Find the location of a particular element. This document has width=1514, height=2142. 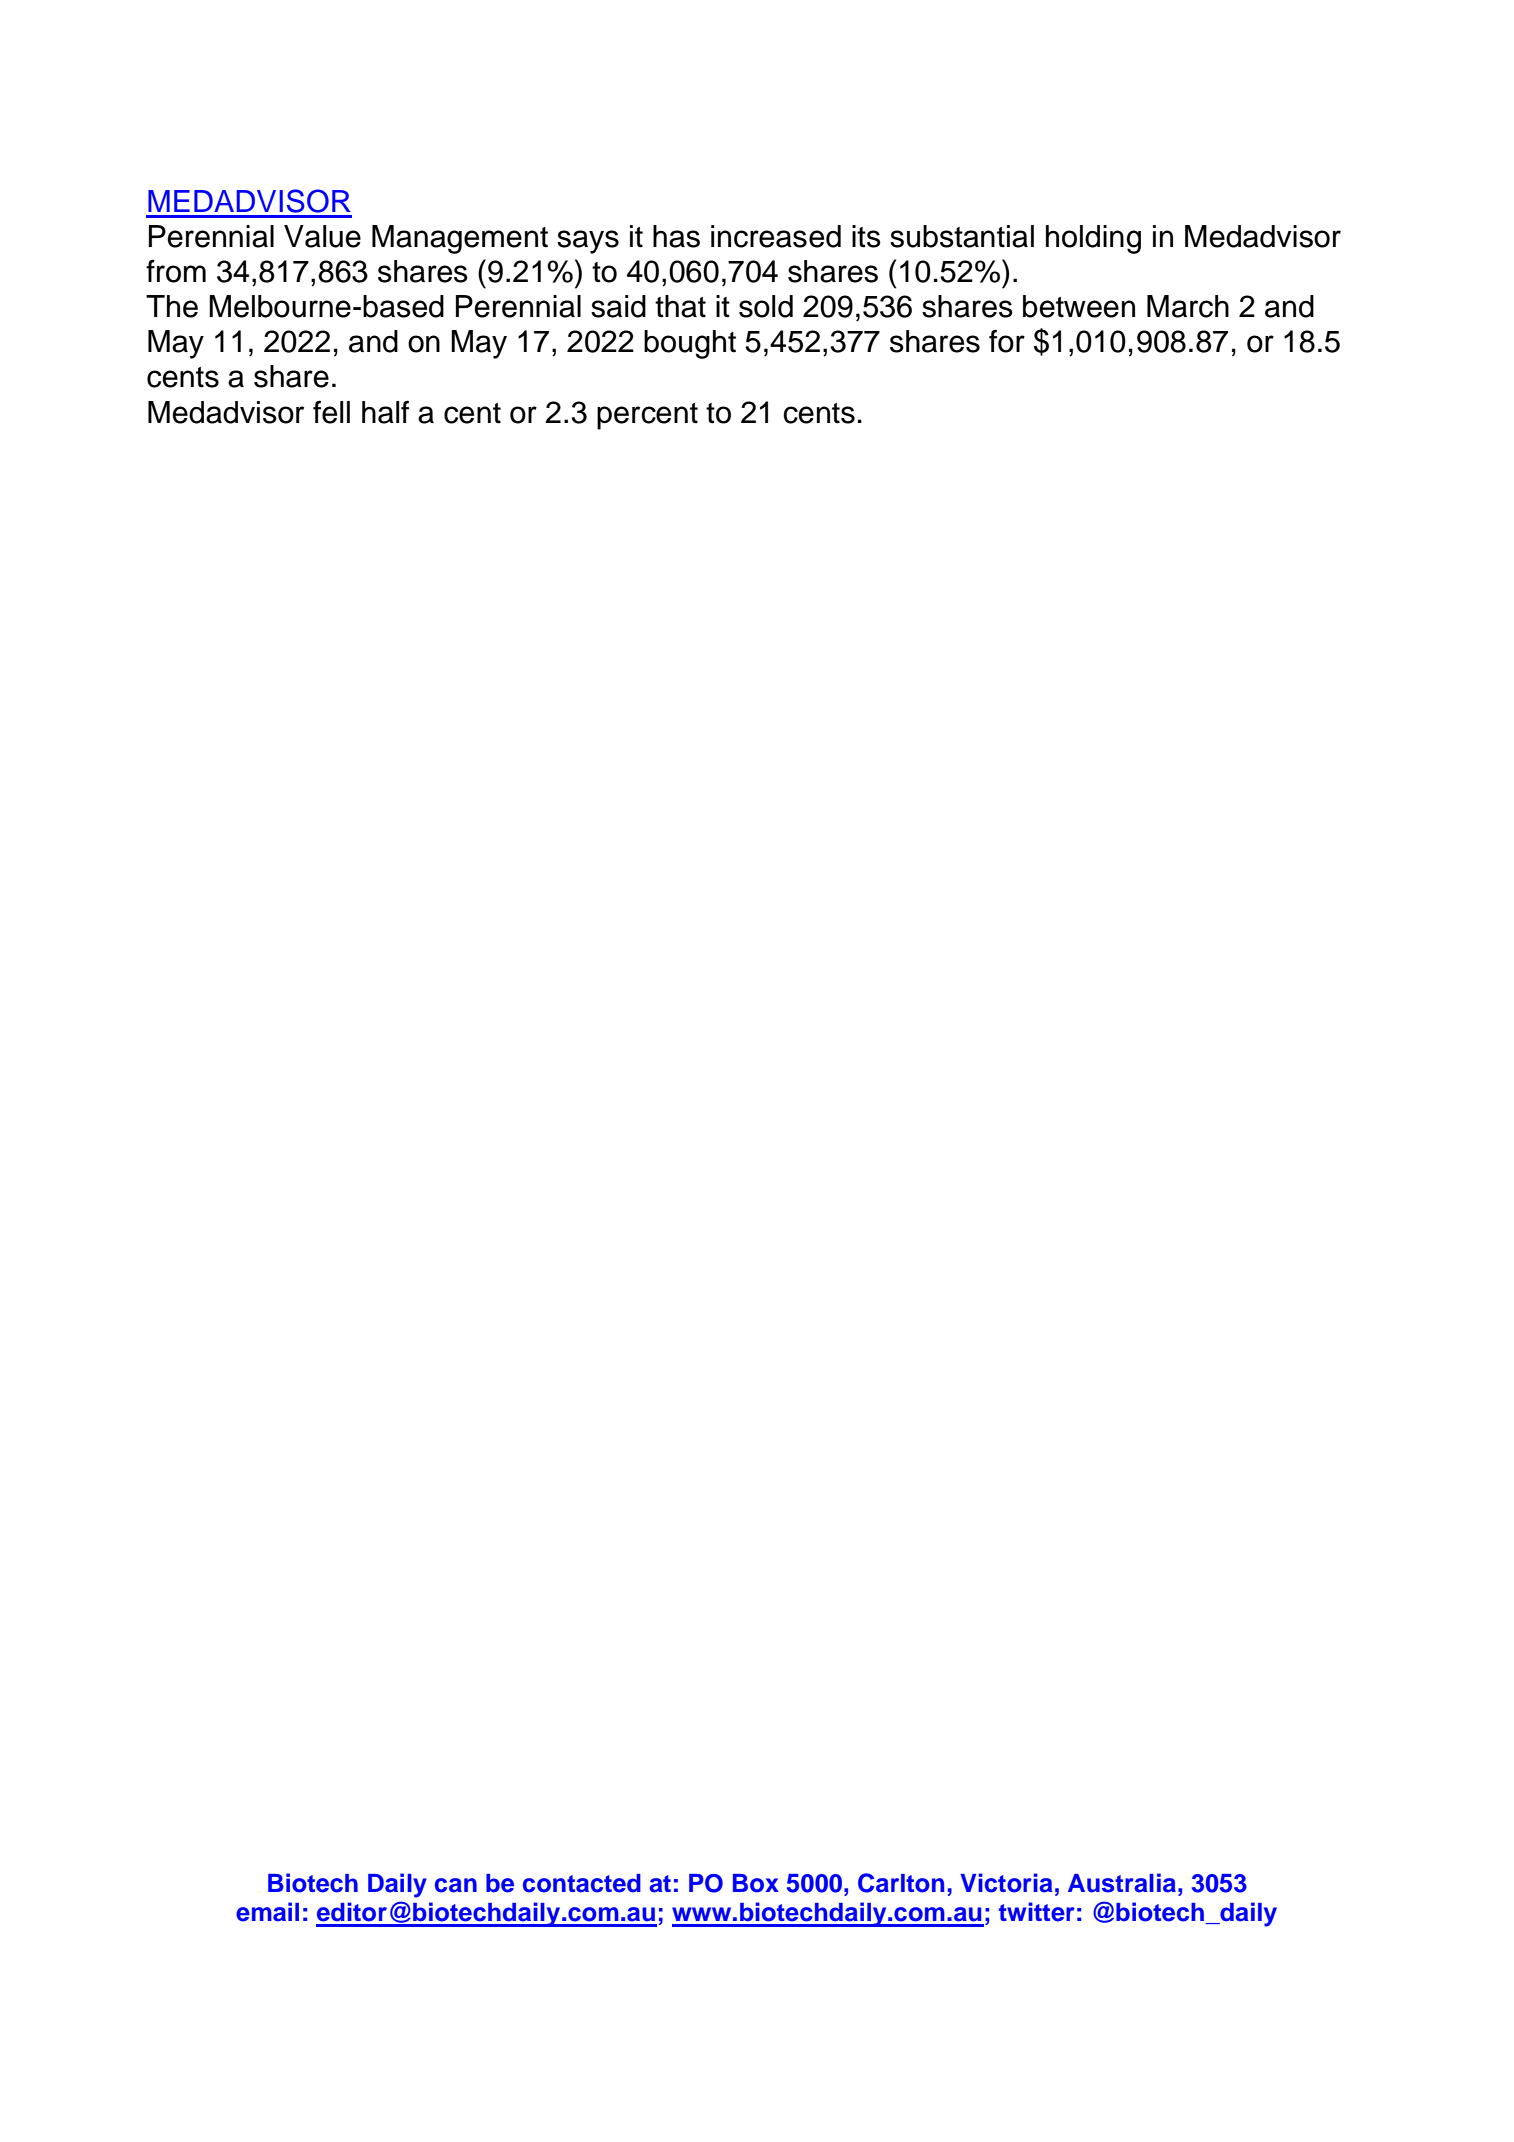

contacted is located at coordinates (582, 1883).
